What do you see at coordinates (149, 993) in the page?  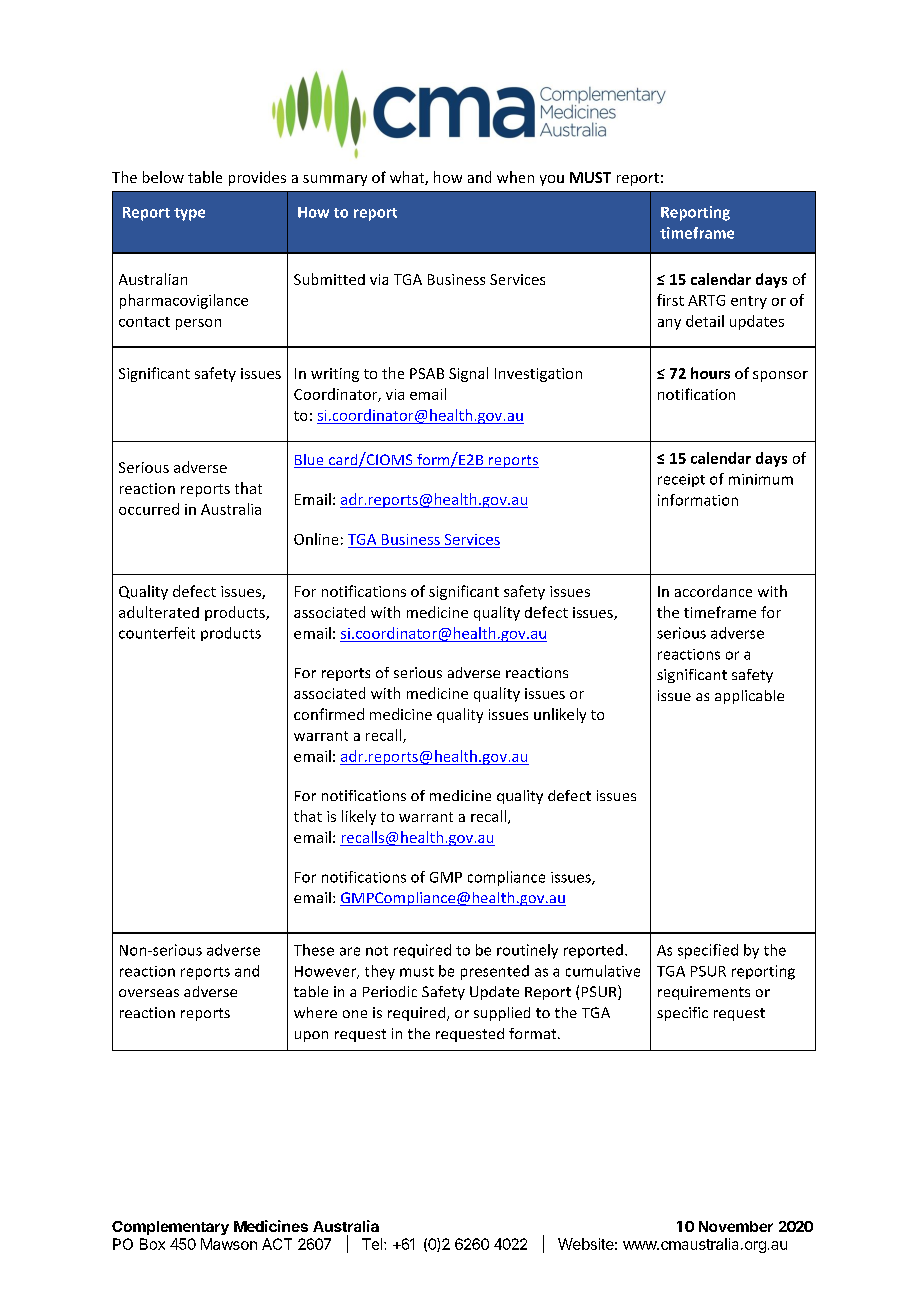 I see `overseas` at bounding box center [149, 993].
